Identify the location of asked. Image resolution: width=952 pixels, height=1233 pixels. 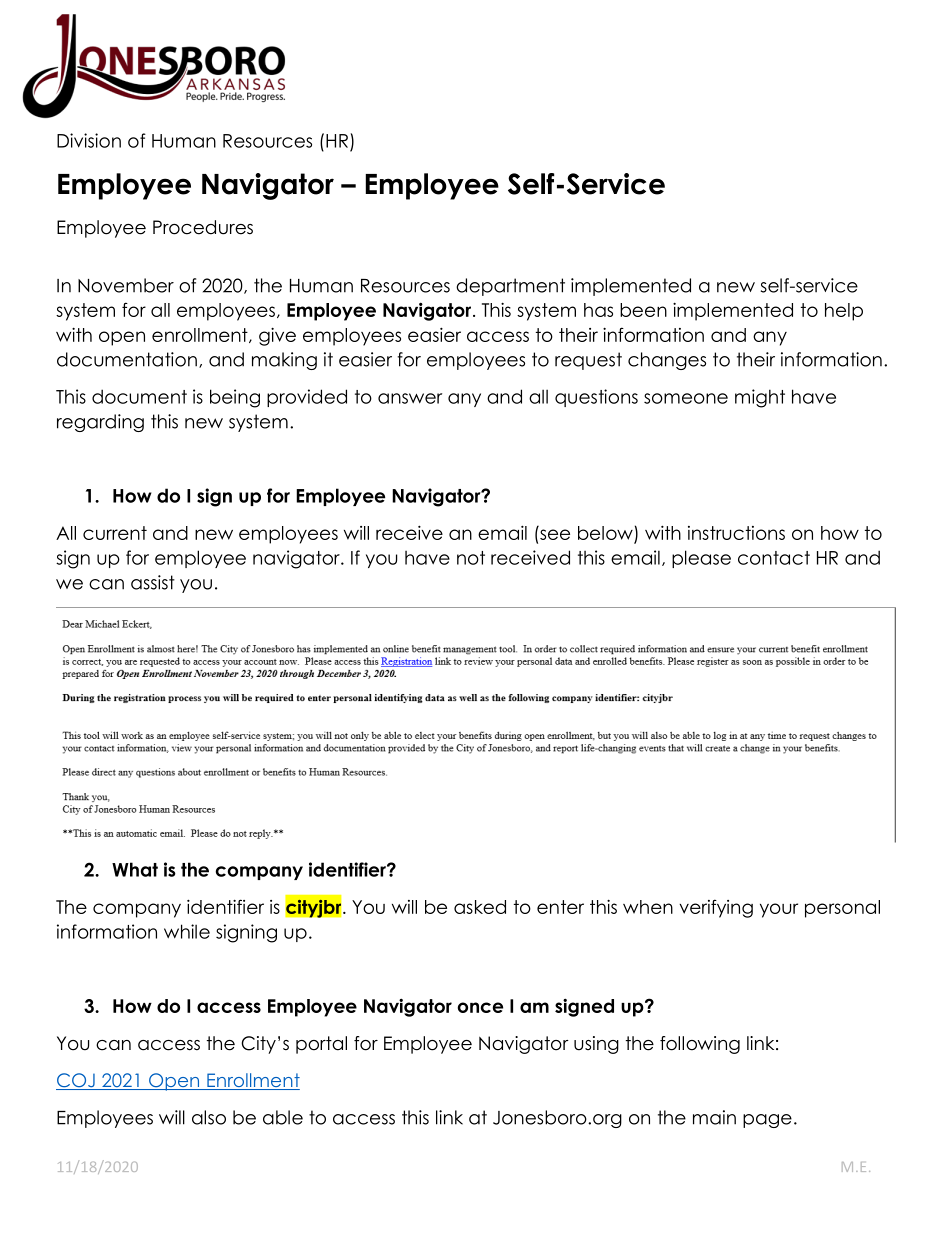
(480, 907).
